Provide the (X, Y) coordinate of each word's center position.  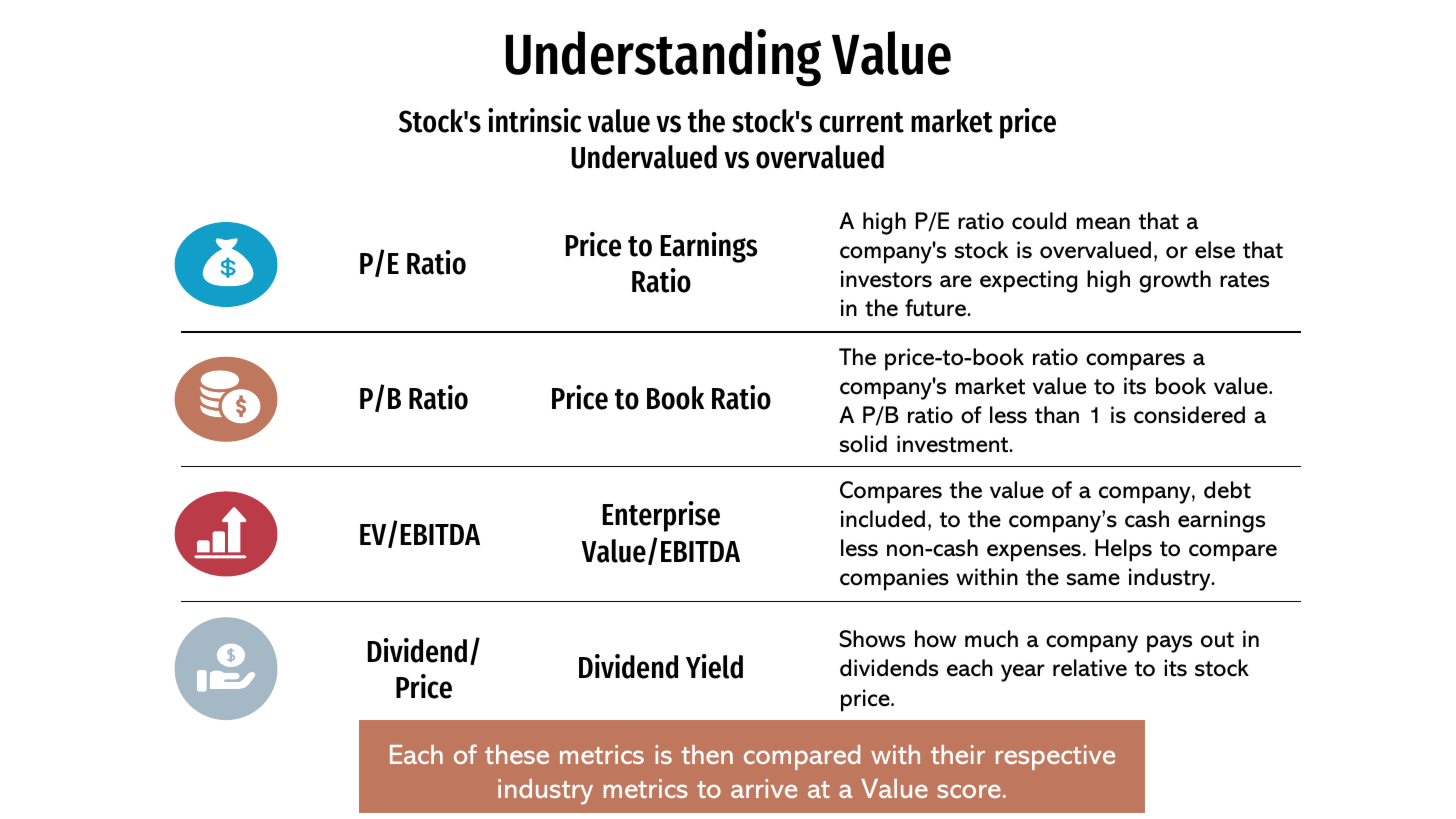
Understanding (663, 58)
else (1215, 250)
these (517, 754)
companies (894, 579)
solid (863, 444)
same (1093, 579)
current (861, 122)
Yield (714, 666)
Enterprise (661, 516)
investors (886, 279)
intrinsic (534, 120)
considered (1189, 415)
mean (1103, 223)
